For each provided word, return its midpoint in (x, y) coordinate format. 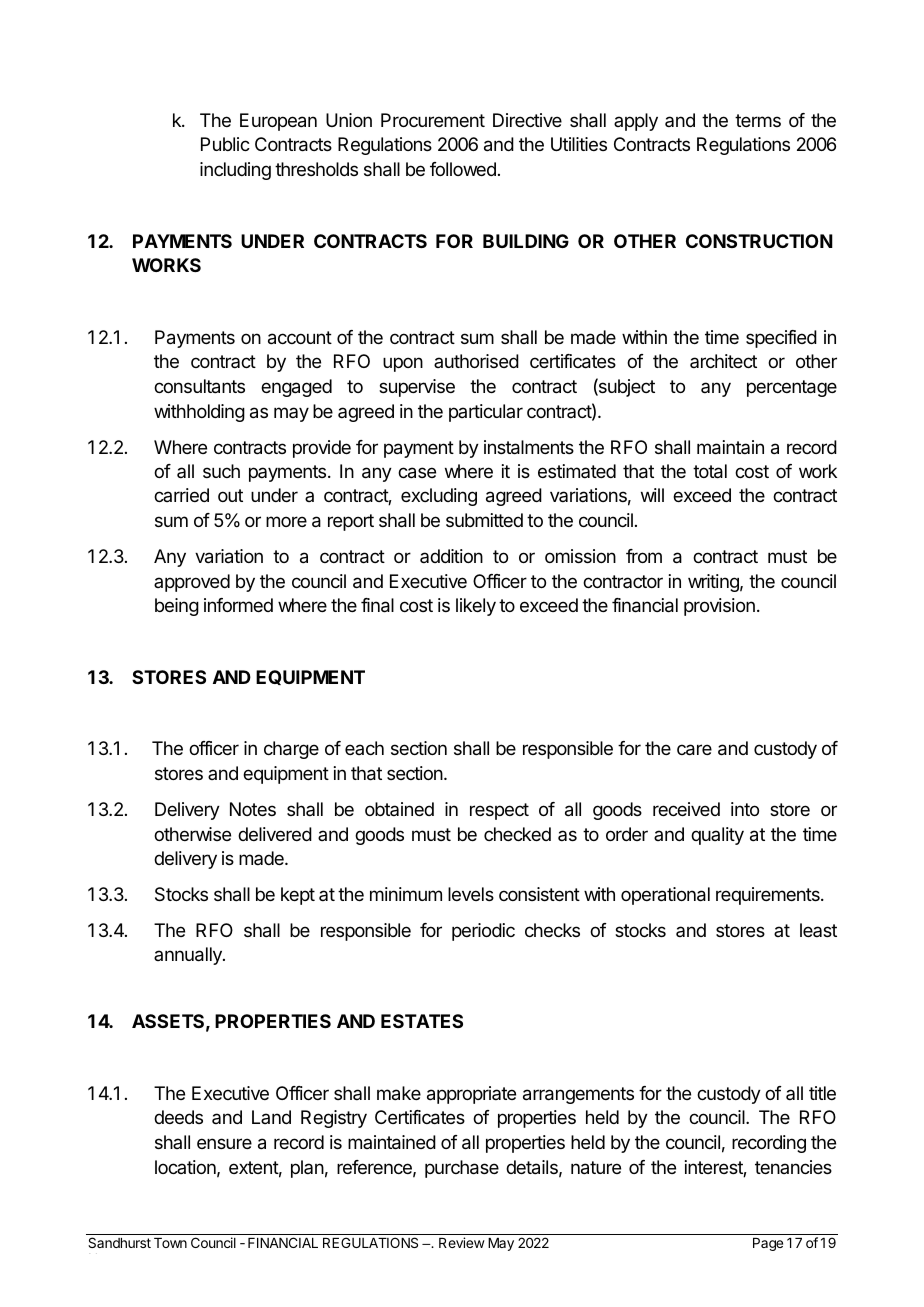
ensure (224, 1143)
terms (758, 120)
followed (463, 169)
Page (768, 1244)
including (235, 171)
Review (462, 1242)
